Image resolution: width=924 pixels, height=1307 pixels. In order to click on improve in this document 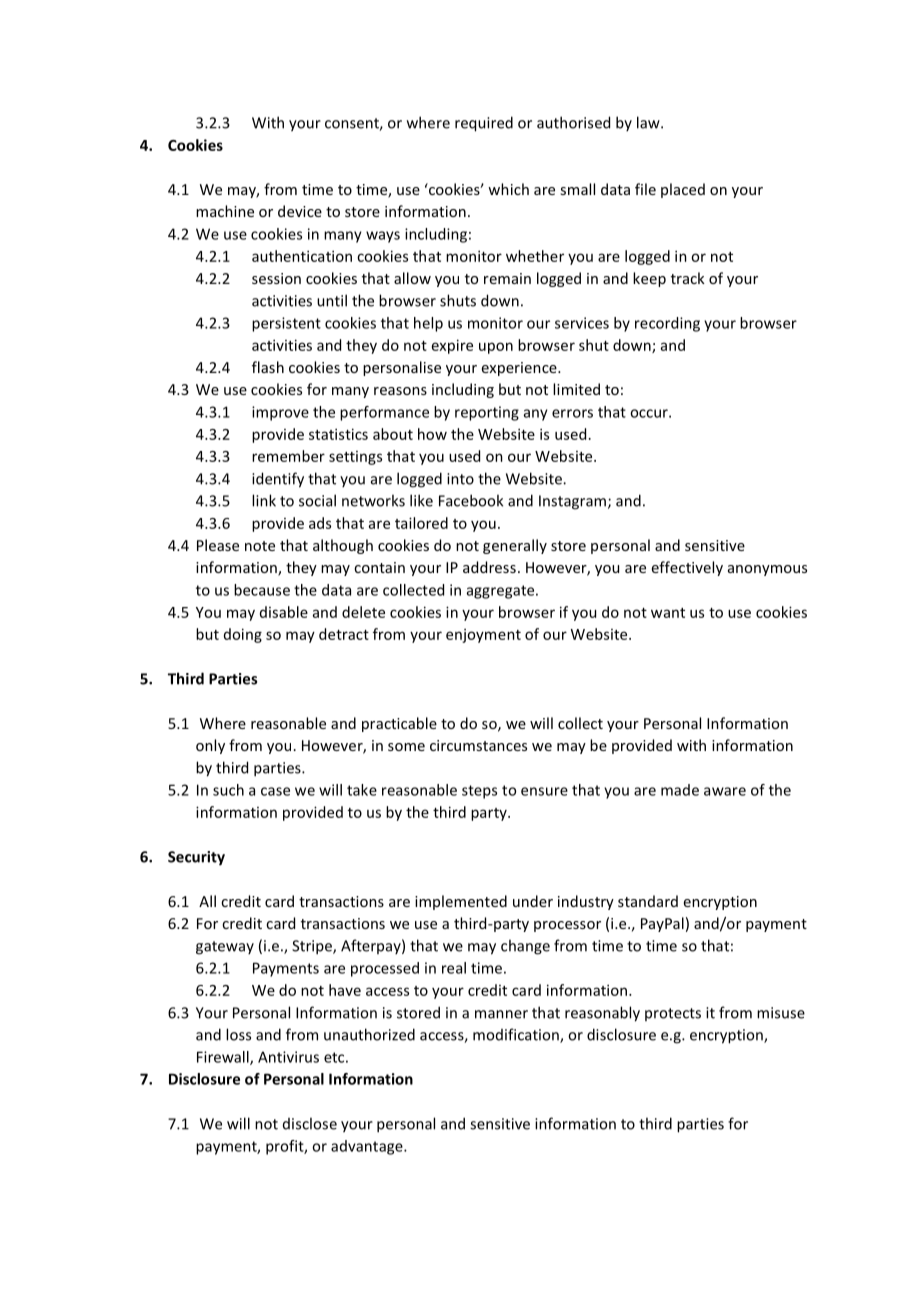, I will do `click(280, 413)`.
